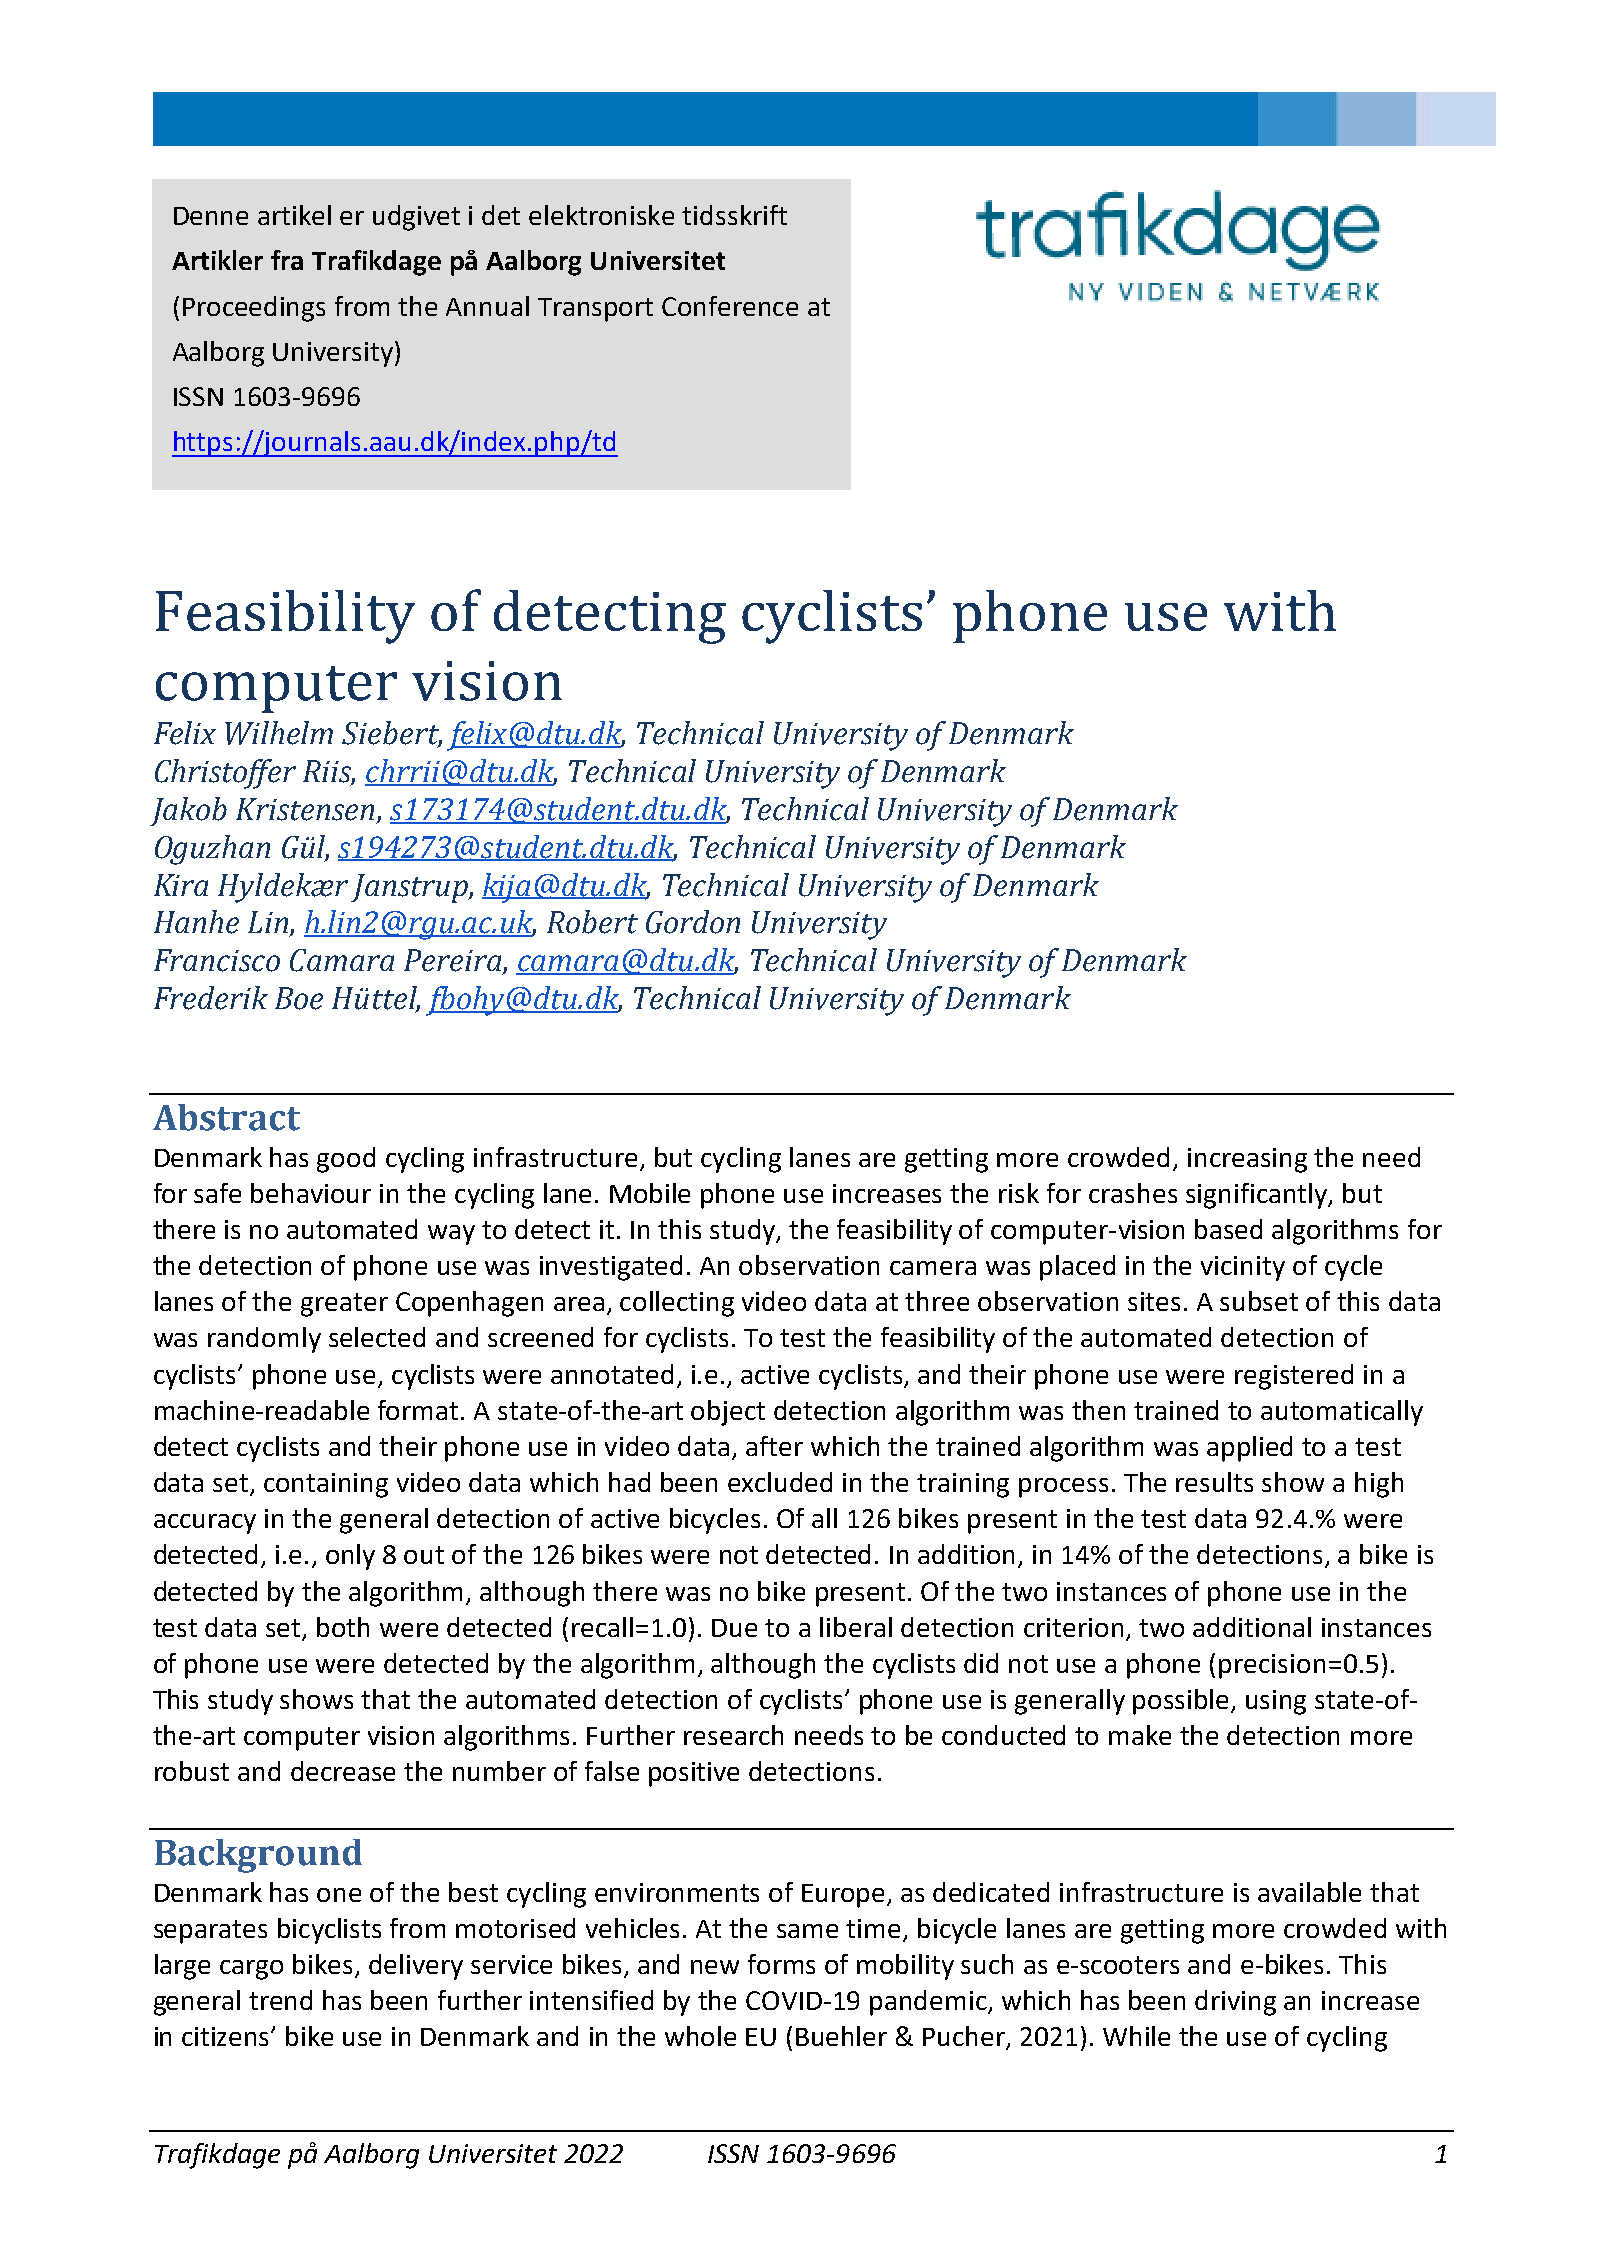 The height and width of the screenshot is (2266, 1602). I want to click on excluded, so click(780, 1482).
